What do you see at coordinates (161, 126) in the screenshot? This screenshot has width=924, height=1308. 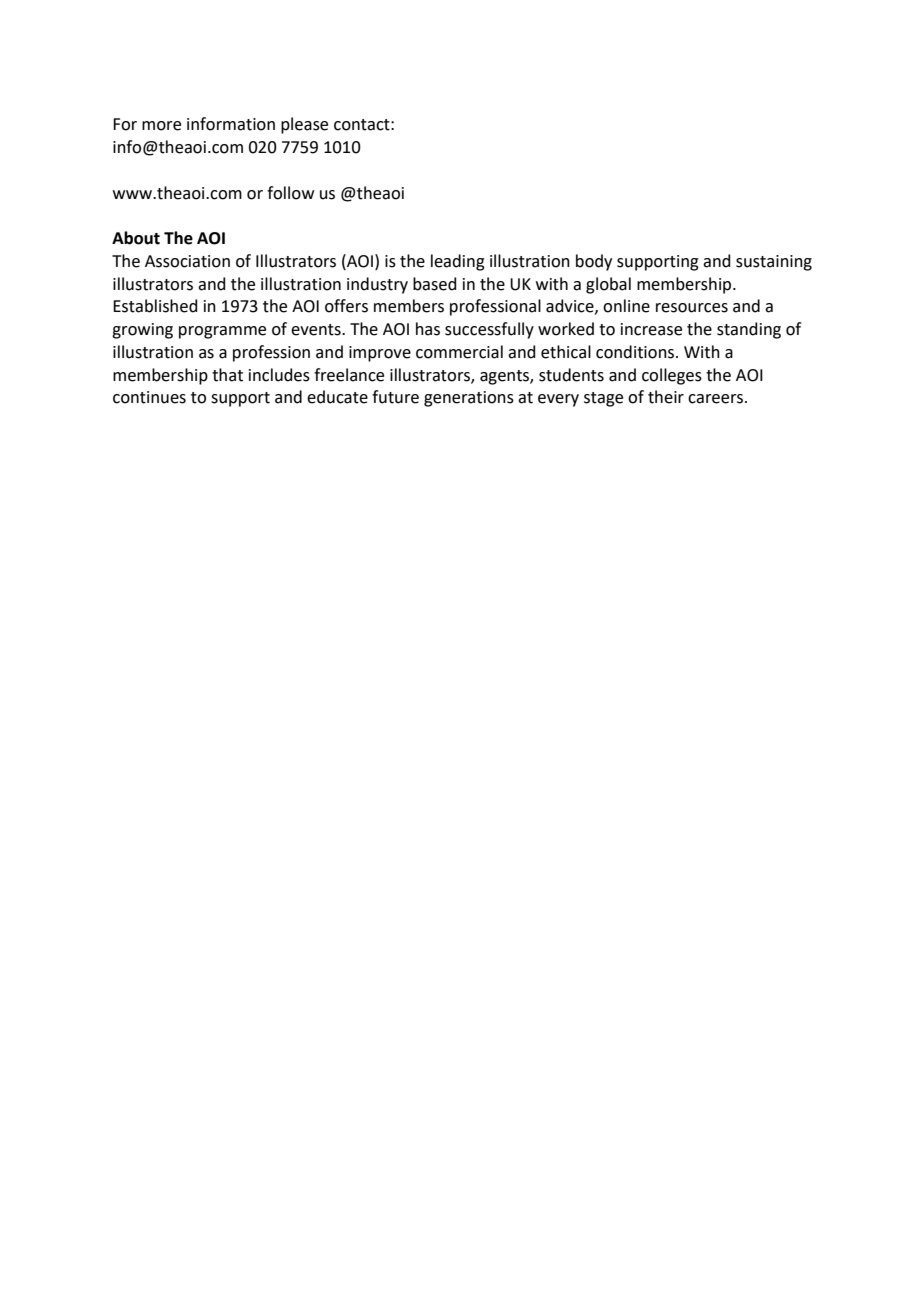 I see `more` at bounding box center [161, 126].
